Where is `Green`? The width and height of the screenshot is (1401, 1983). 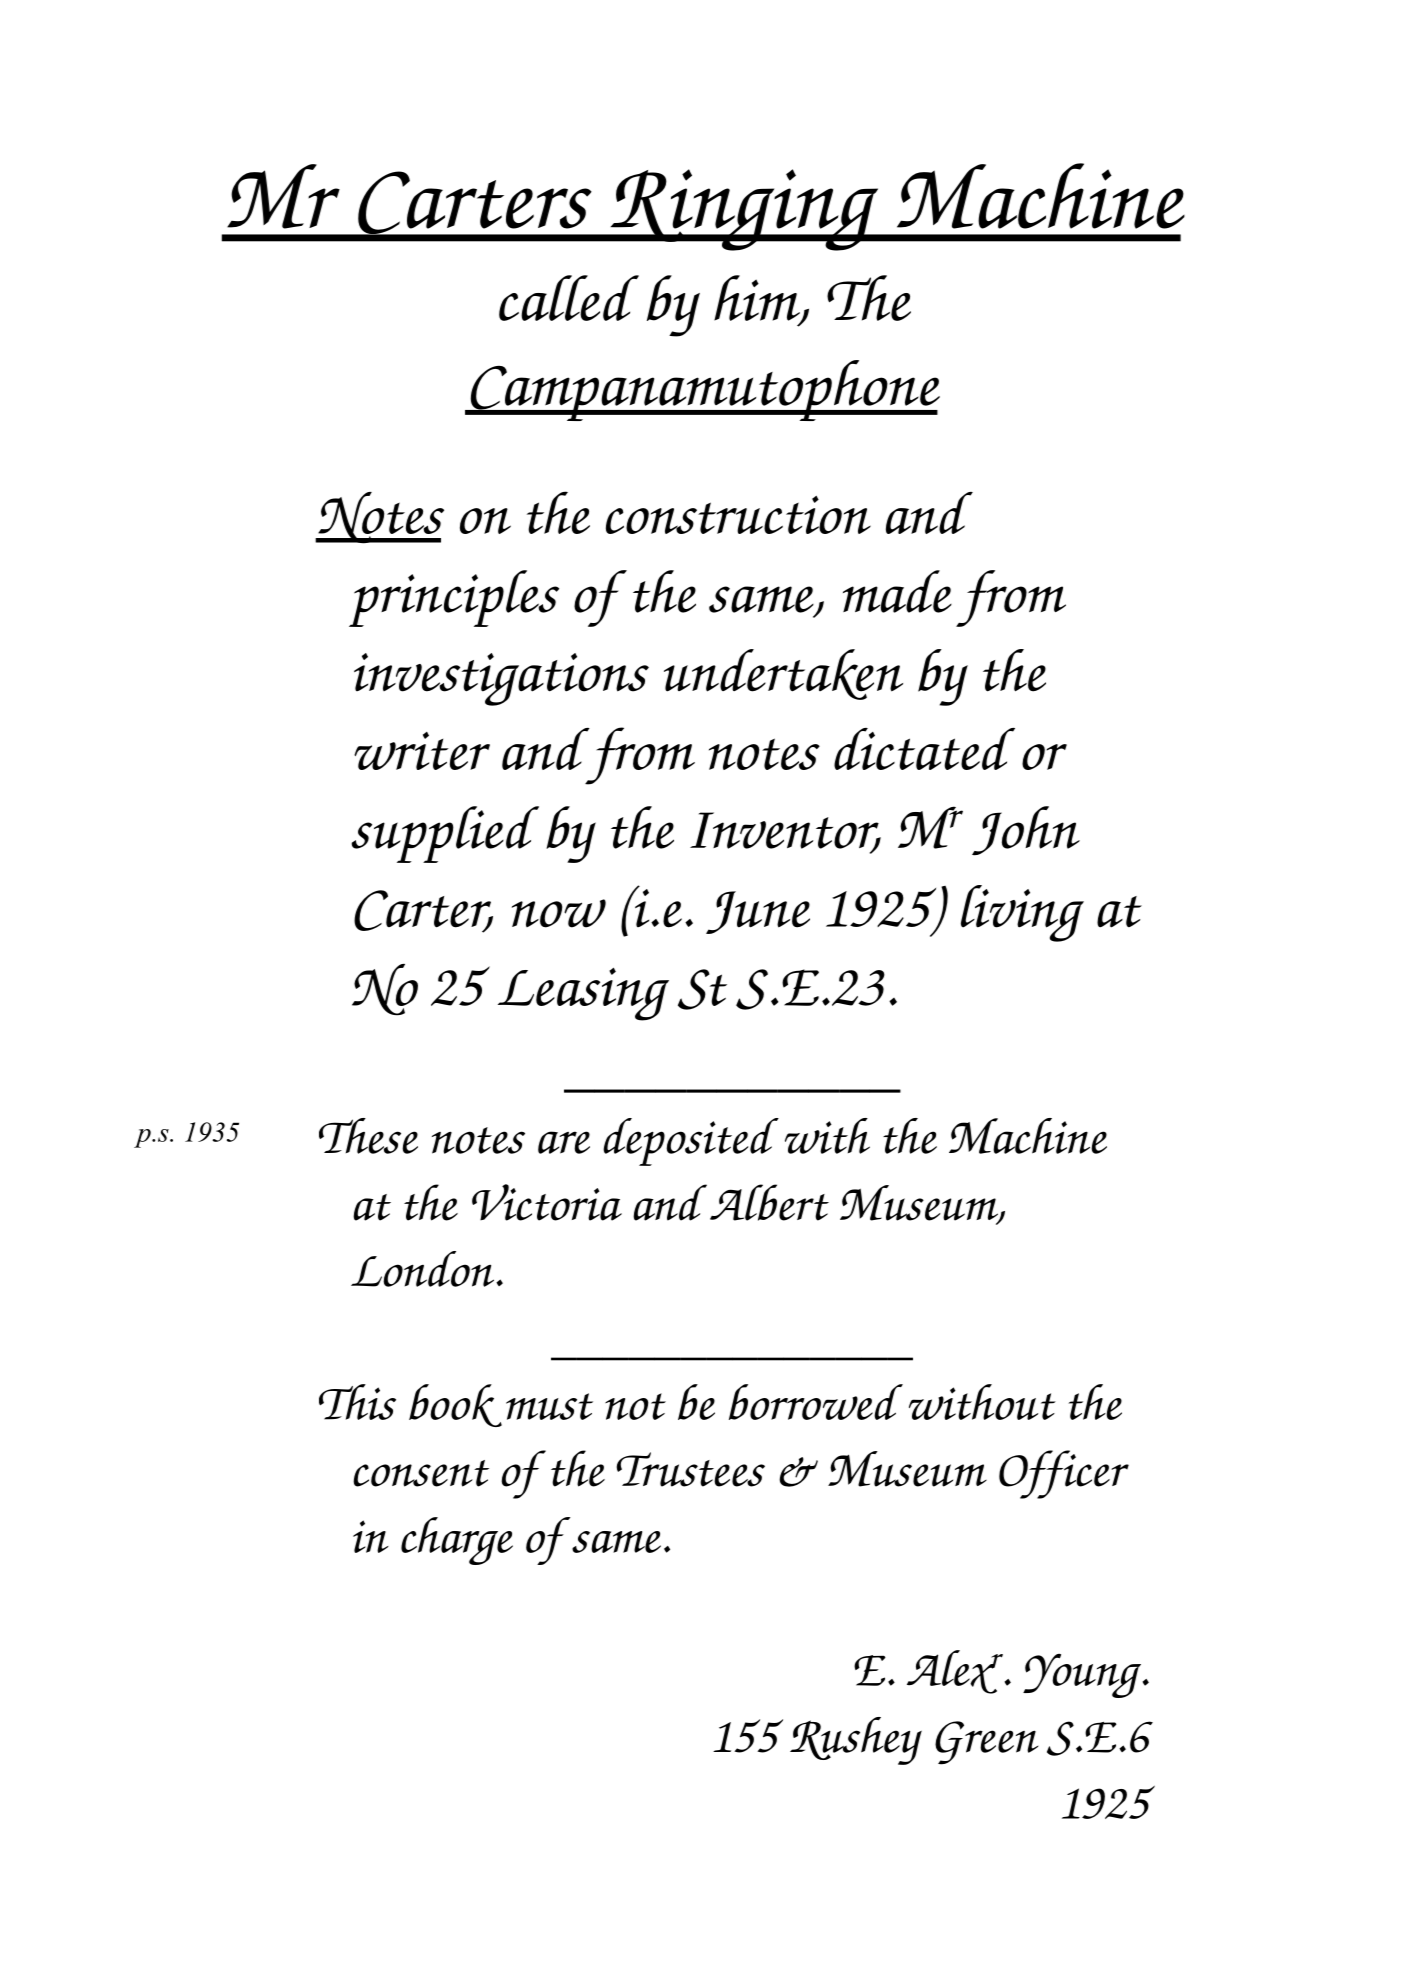 Green is located at coordinates (986, 1743).
